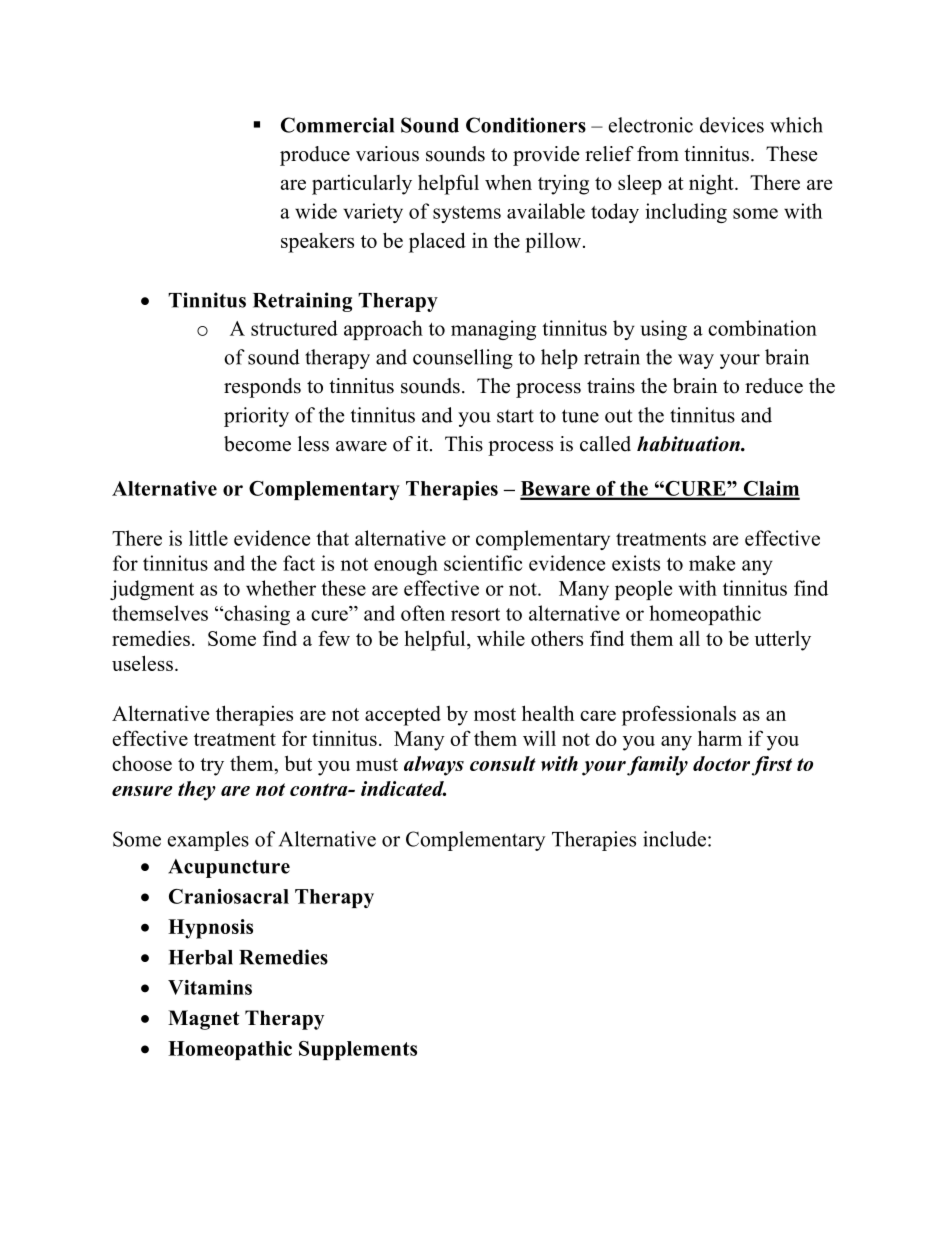  I want to click on scientific, so click(483, 563).
